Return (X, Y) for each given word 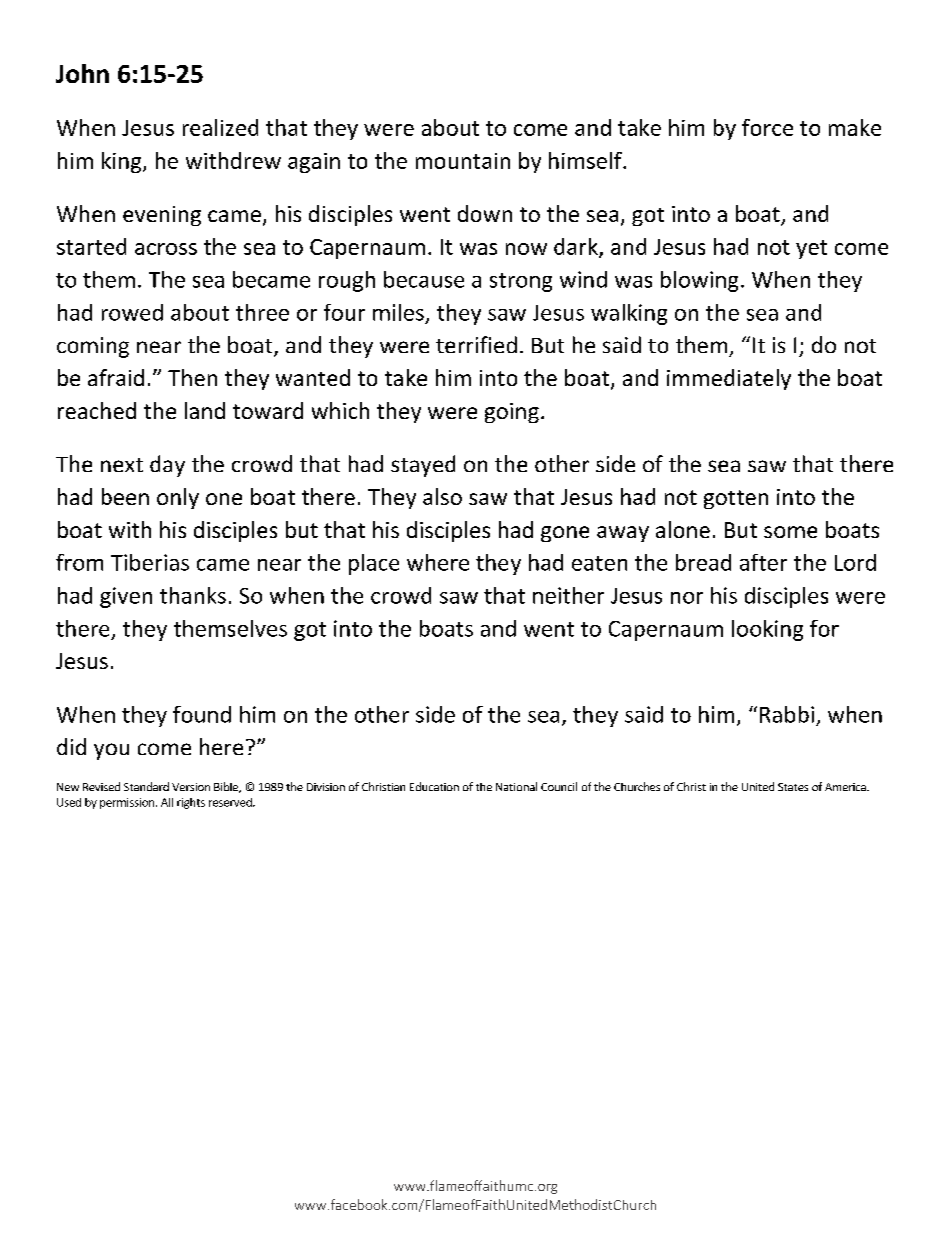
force (767, 127)
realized (220, 127)
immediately (729, 379)
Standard (146, 786)
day (167, 466)
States (793, 787)
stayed (423, 466)
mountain (463, 161)
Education (434, 786)
